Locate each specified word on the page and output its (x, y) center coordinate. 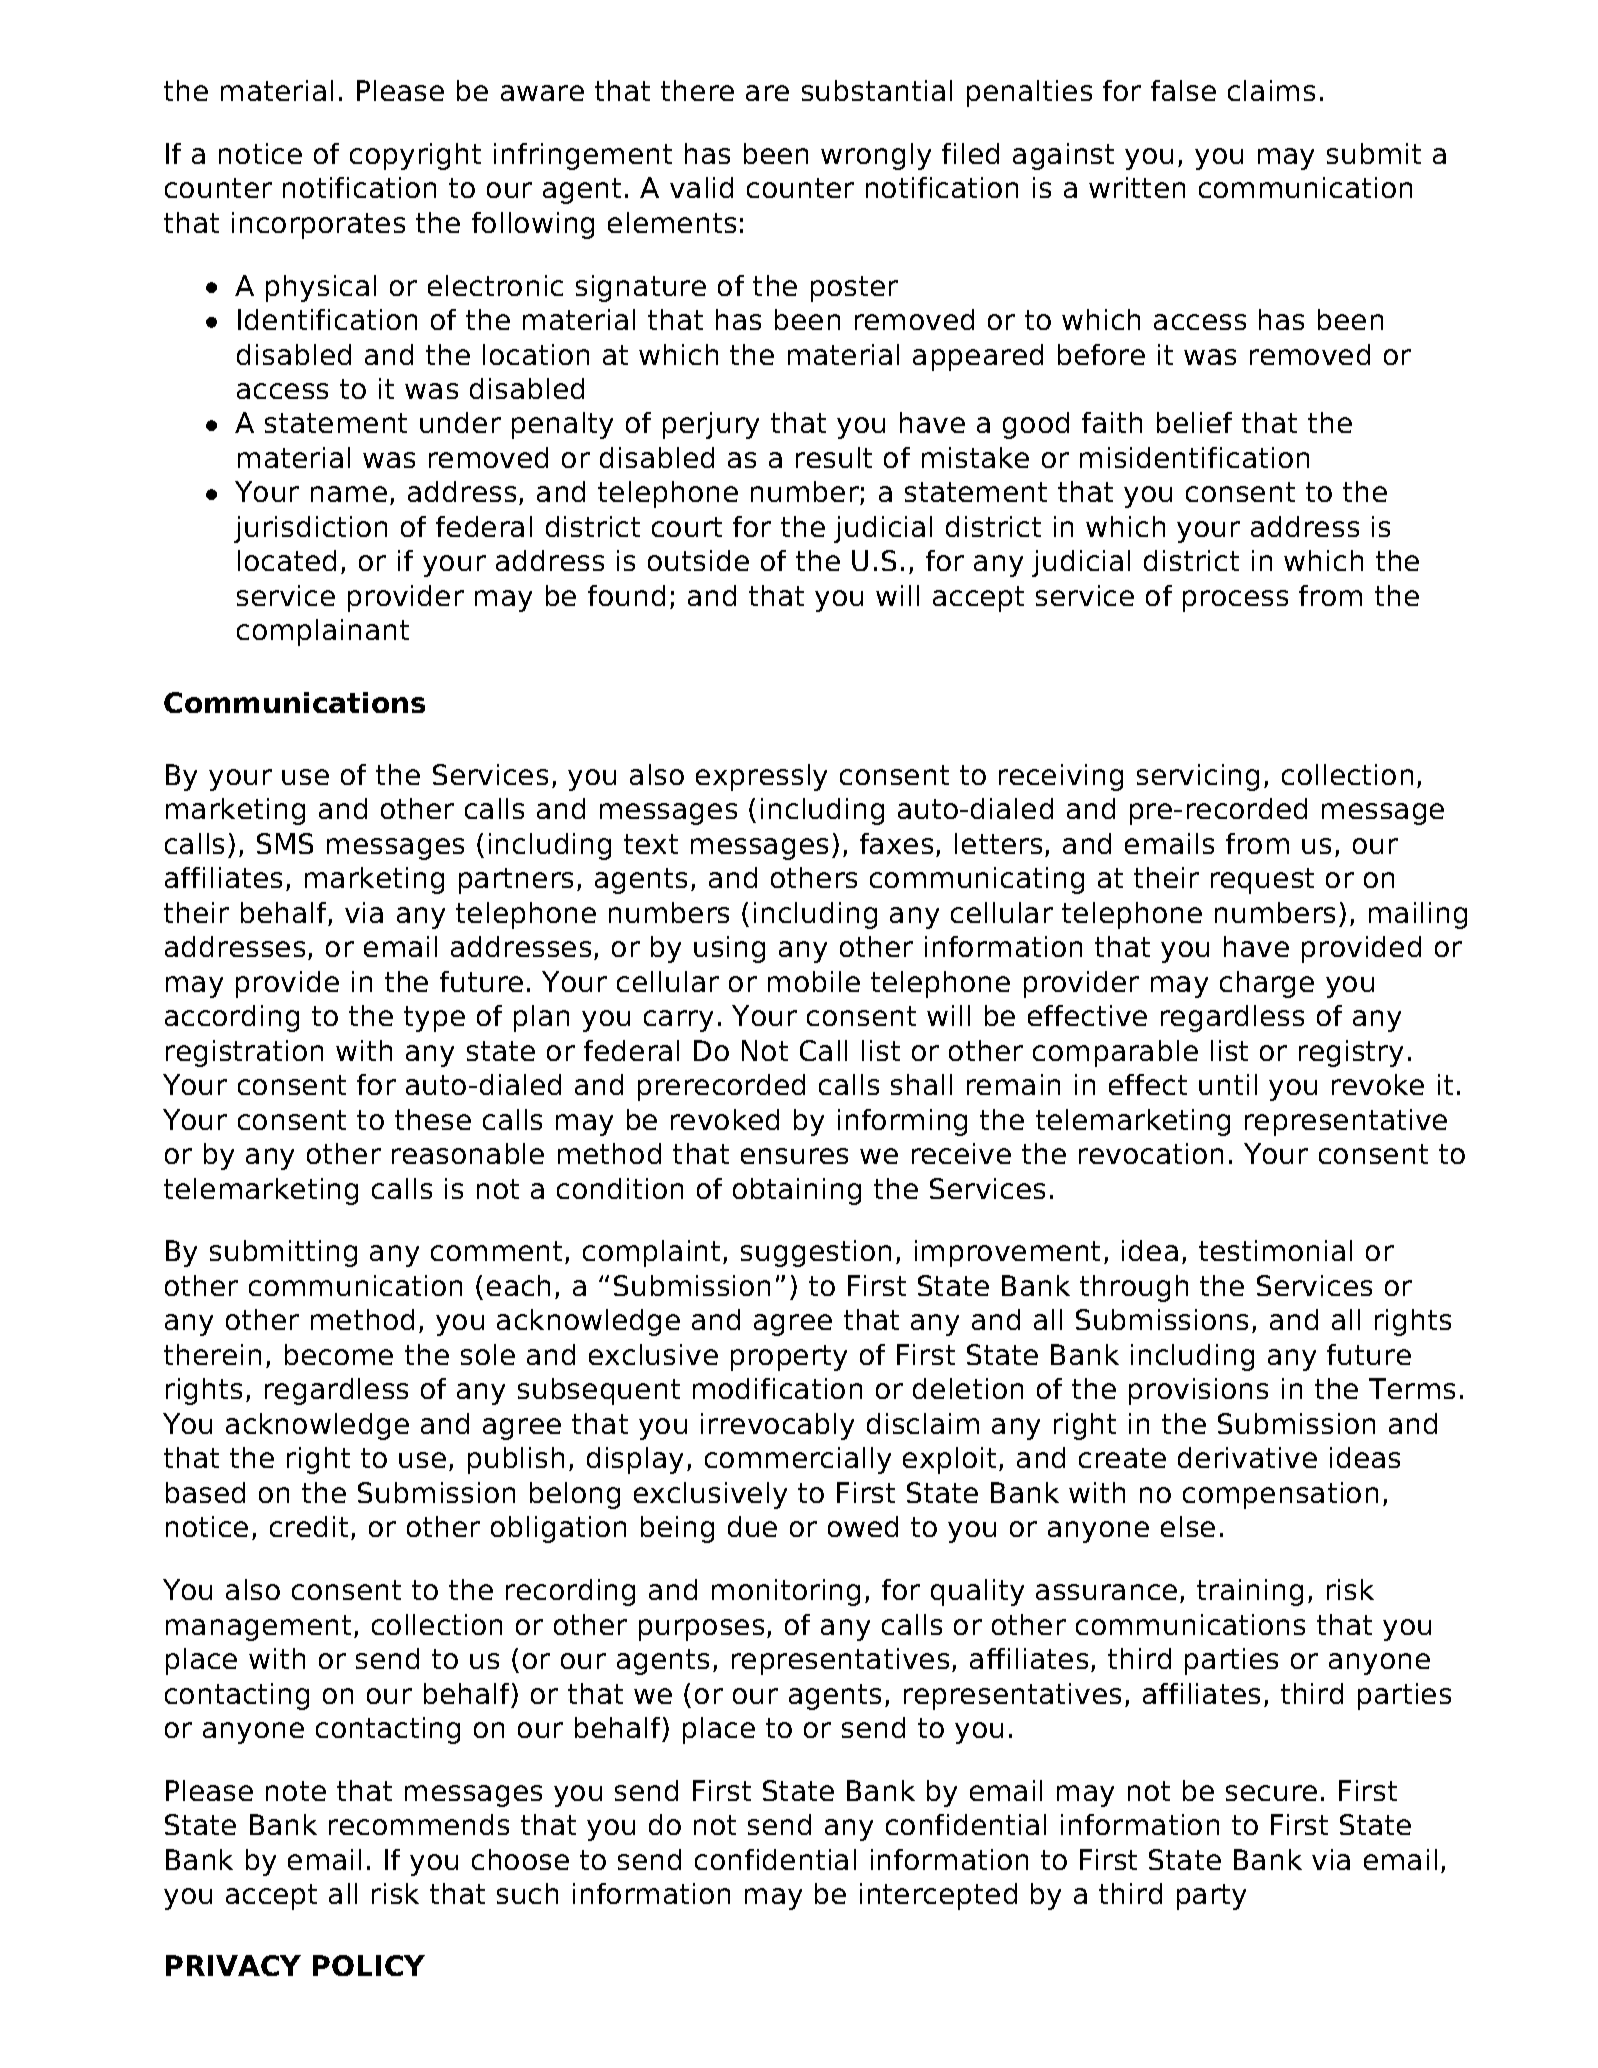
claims (1271, 90)
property (789, 1358)
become (339, 1354)
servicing (1198, 777)
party (1211, 1897)
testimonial (1275, 1250)
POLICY (369, 1965)
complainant (323, 632)
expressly (761, 777)
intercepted (938, 1896)
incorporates (318, 225)
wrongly (876, 156)
